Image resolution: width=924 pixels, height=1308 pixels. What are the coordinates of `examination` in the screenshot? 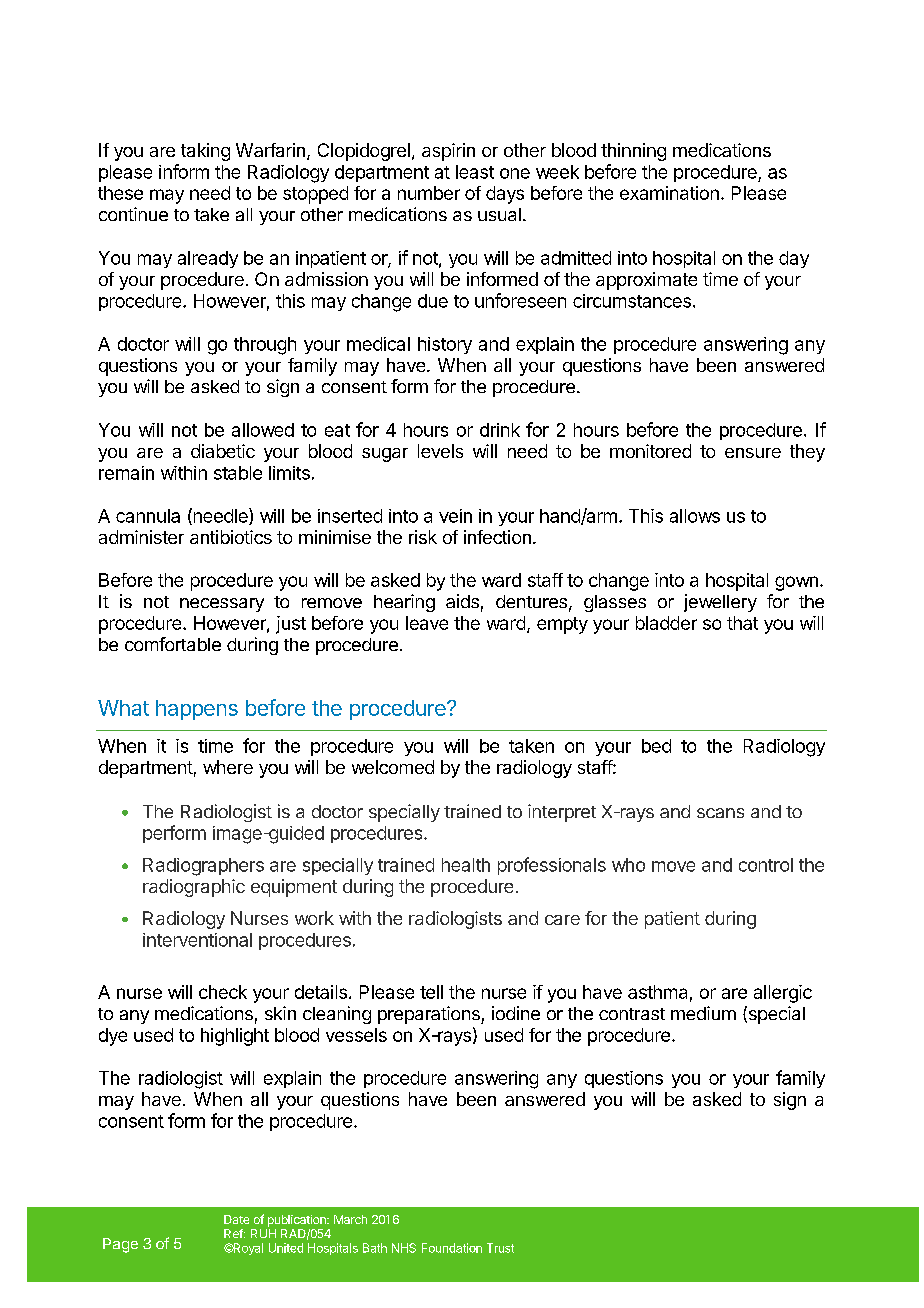 It's located at (669, 193).
